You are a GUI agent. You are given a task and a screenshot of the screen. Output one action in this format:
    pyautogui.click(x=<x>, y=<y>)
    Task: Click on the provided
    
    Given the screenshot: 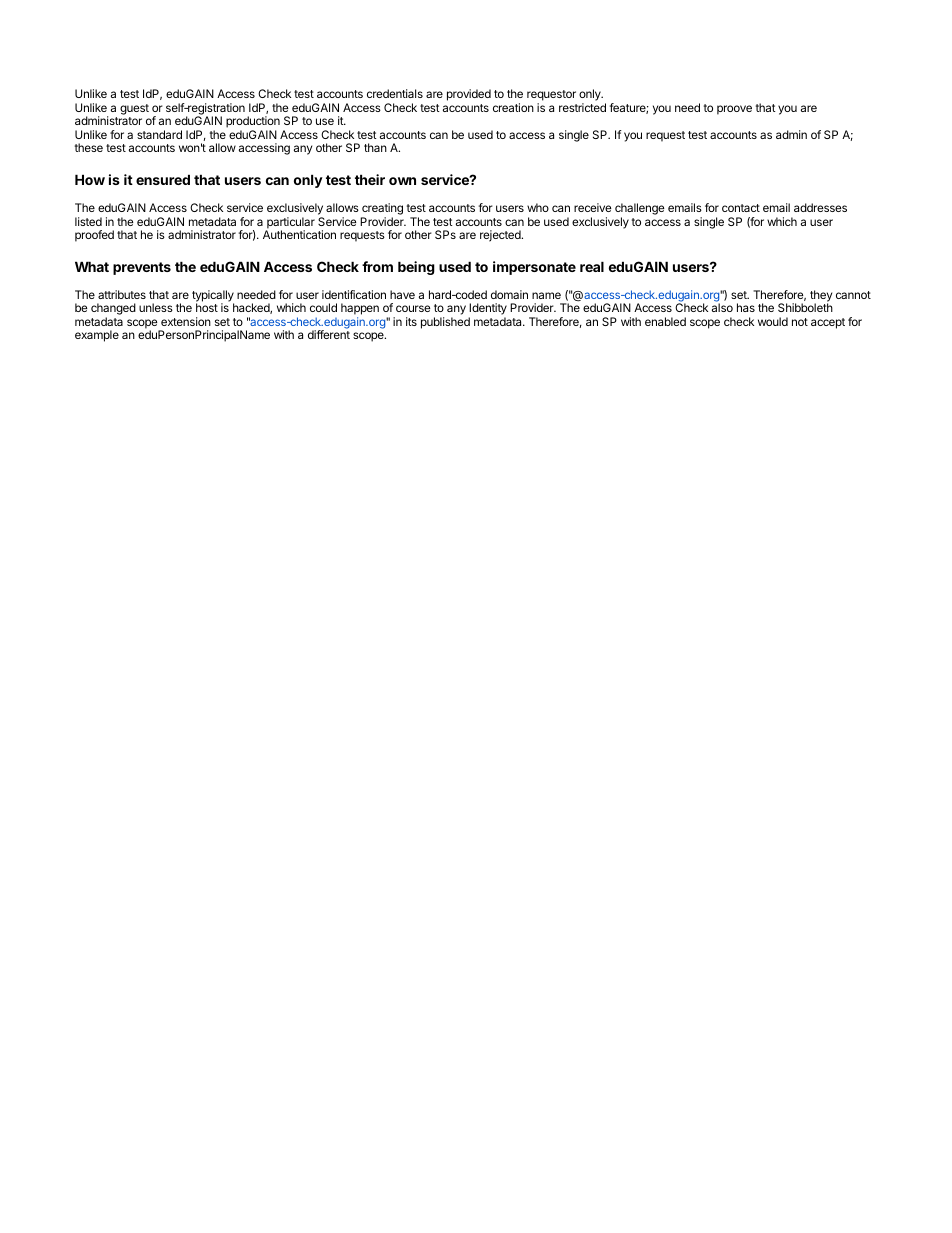 What is the action you would take?
    pyautogui.click(x=469, y=95)
